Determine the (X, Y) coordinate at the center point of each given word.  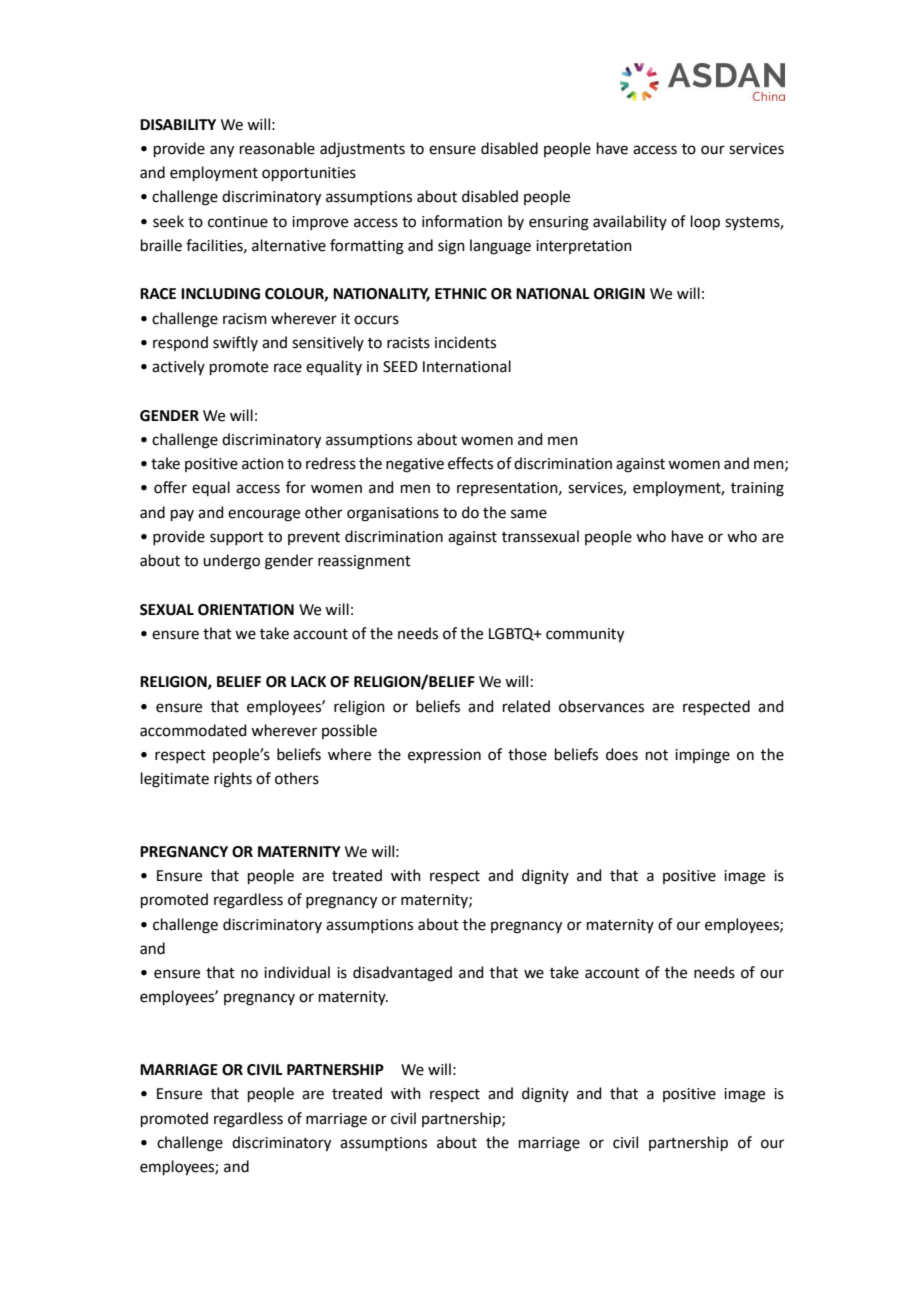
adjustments (362, 150)
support (237, 538)
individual (297, 972)
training (757, 489)
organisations (393, 514)
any (222, 151)
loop (705, 222)
